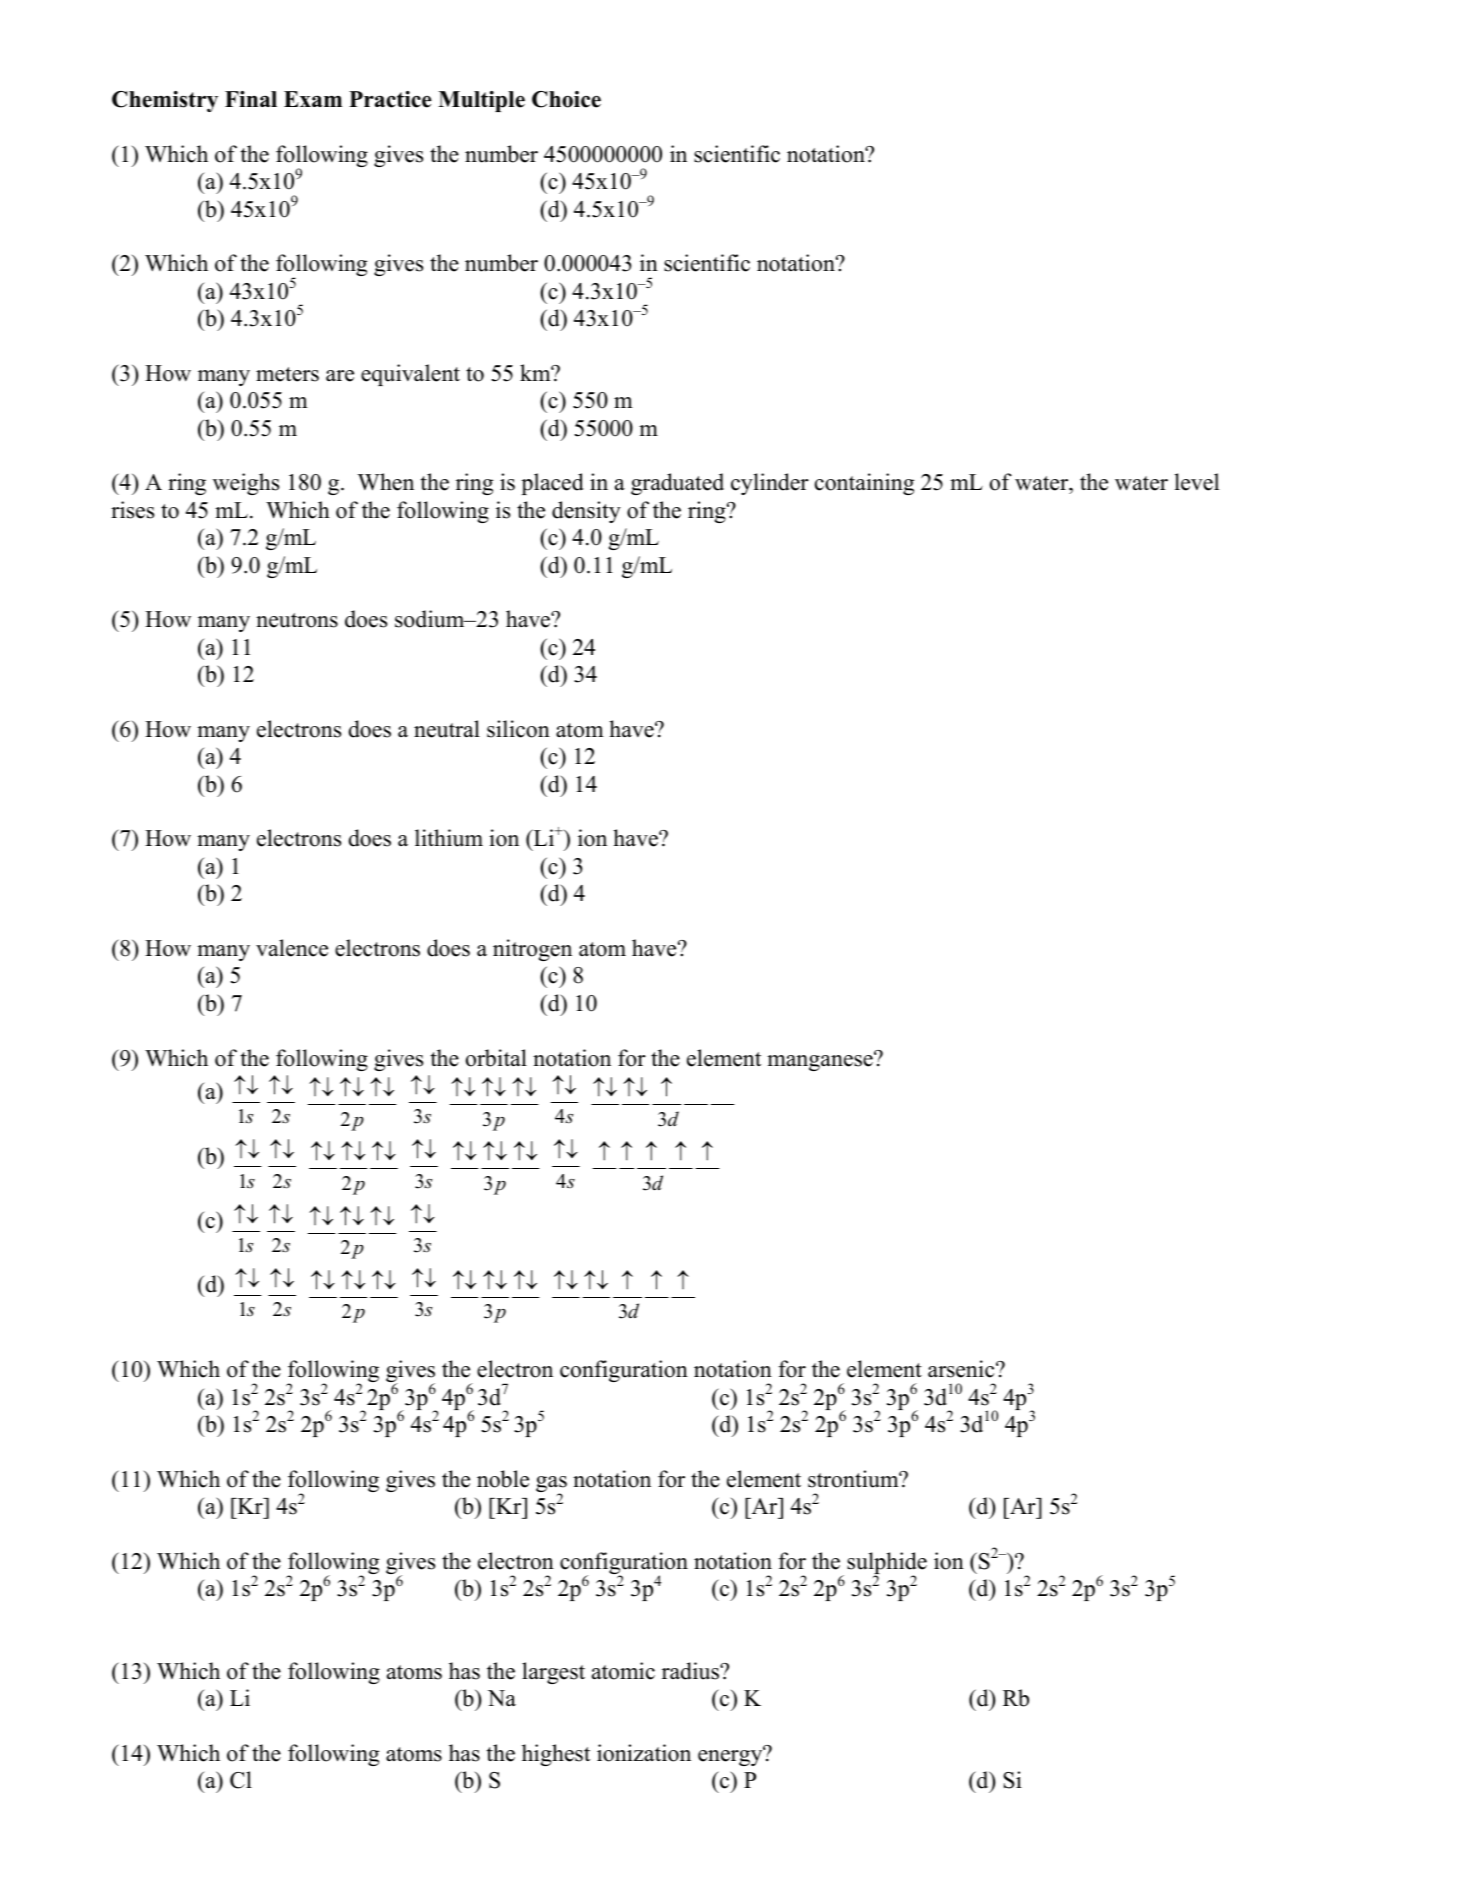 The width and height of the page is (1457, 1886). What do you see at coordinates (553, 1673) in the page?
I see `largest` at bounding box center [553, 1673].
